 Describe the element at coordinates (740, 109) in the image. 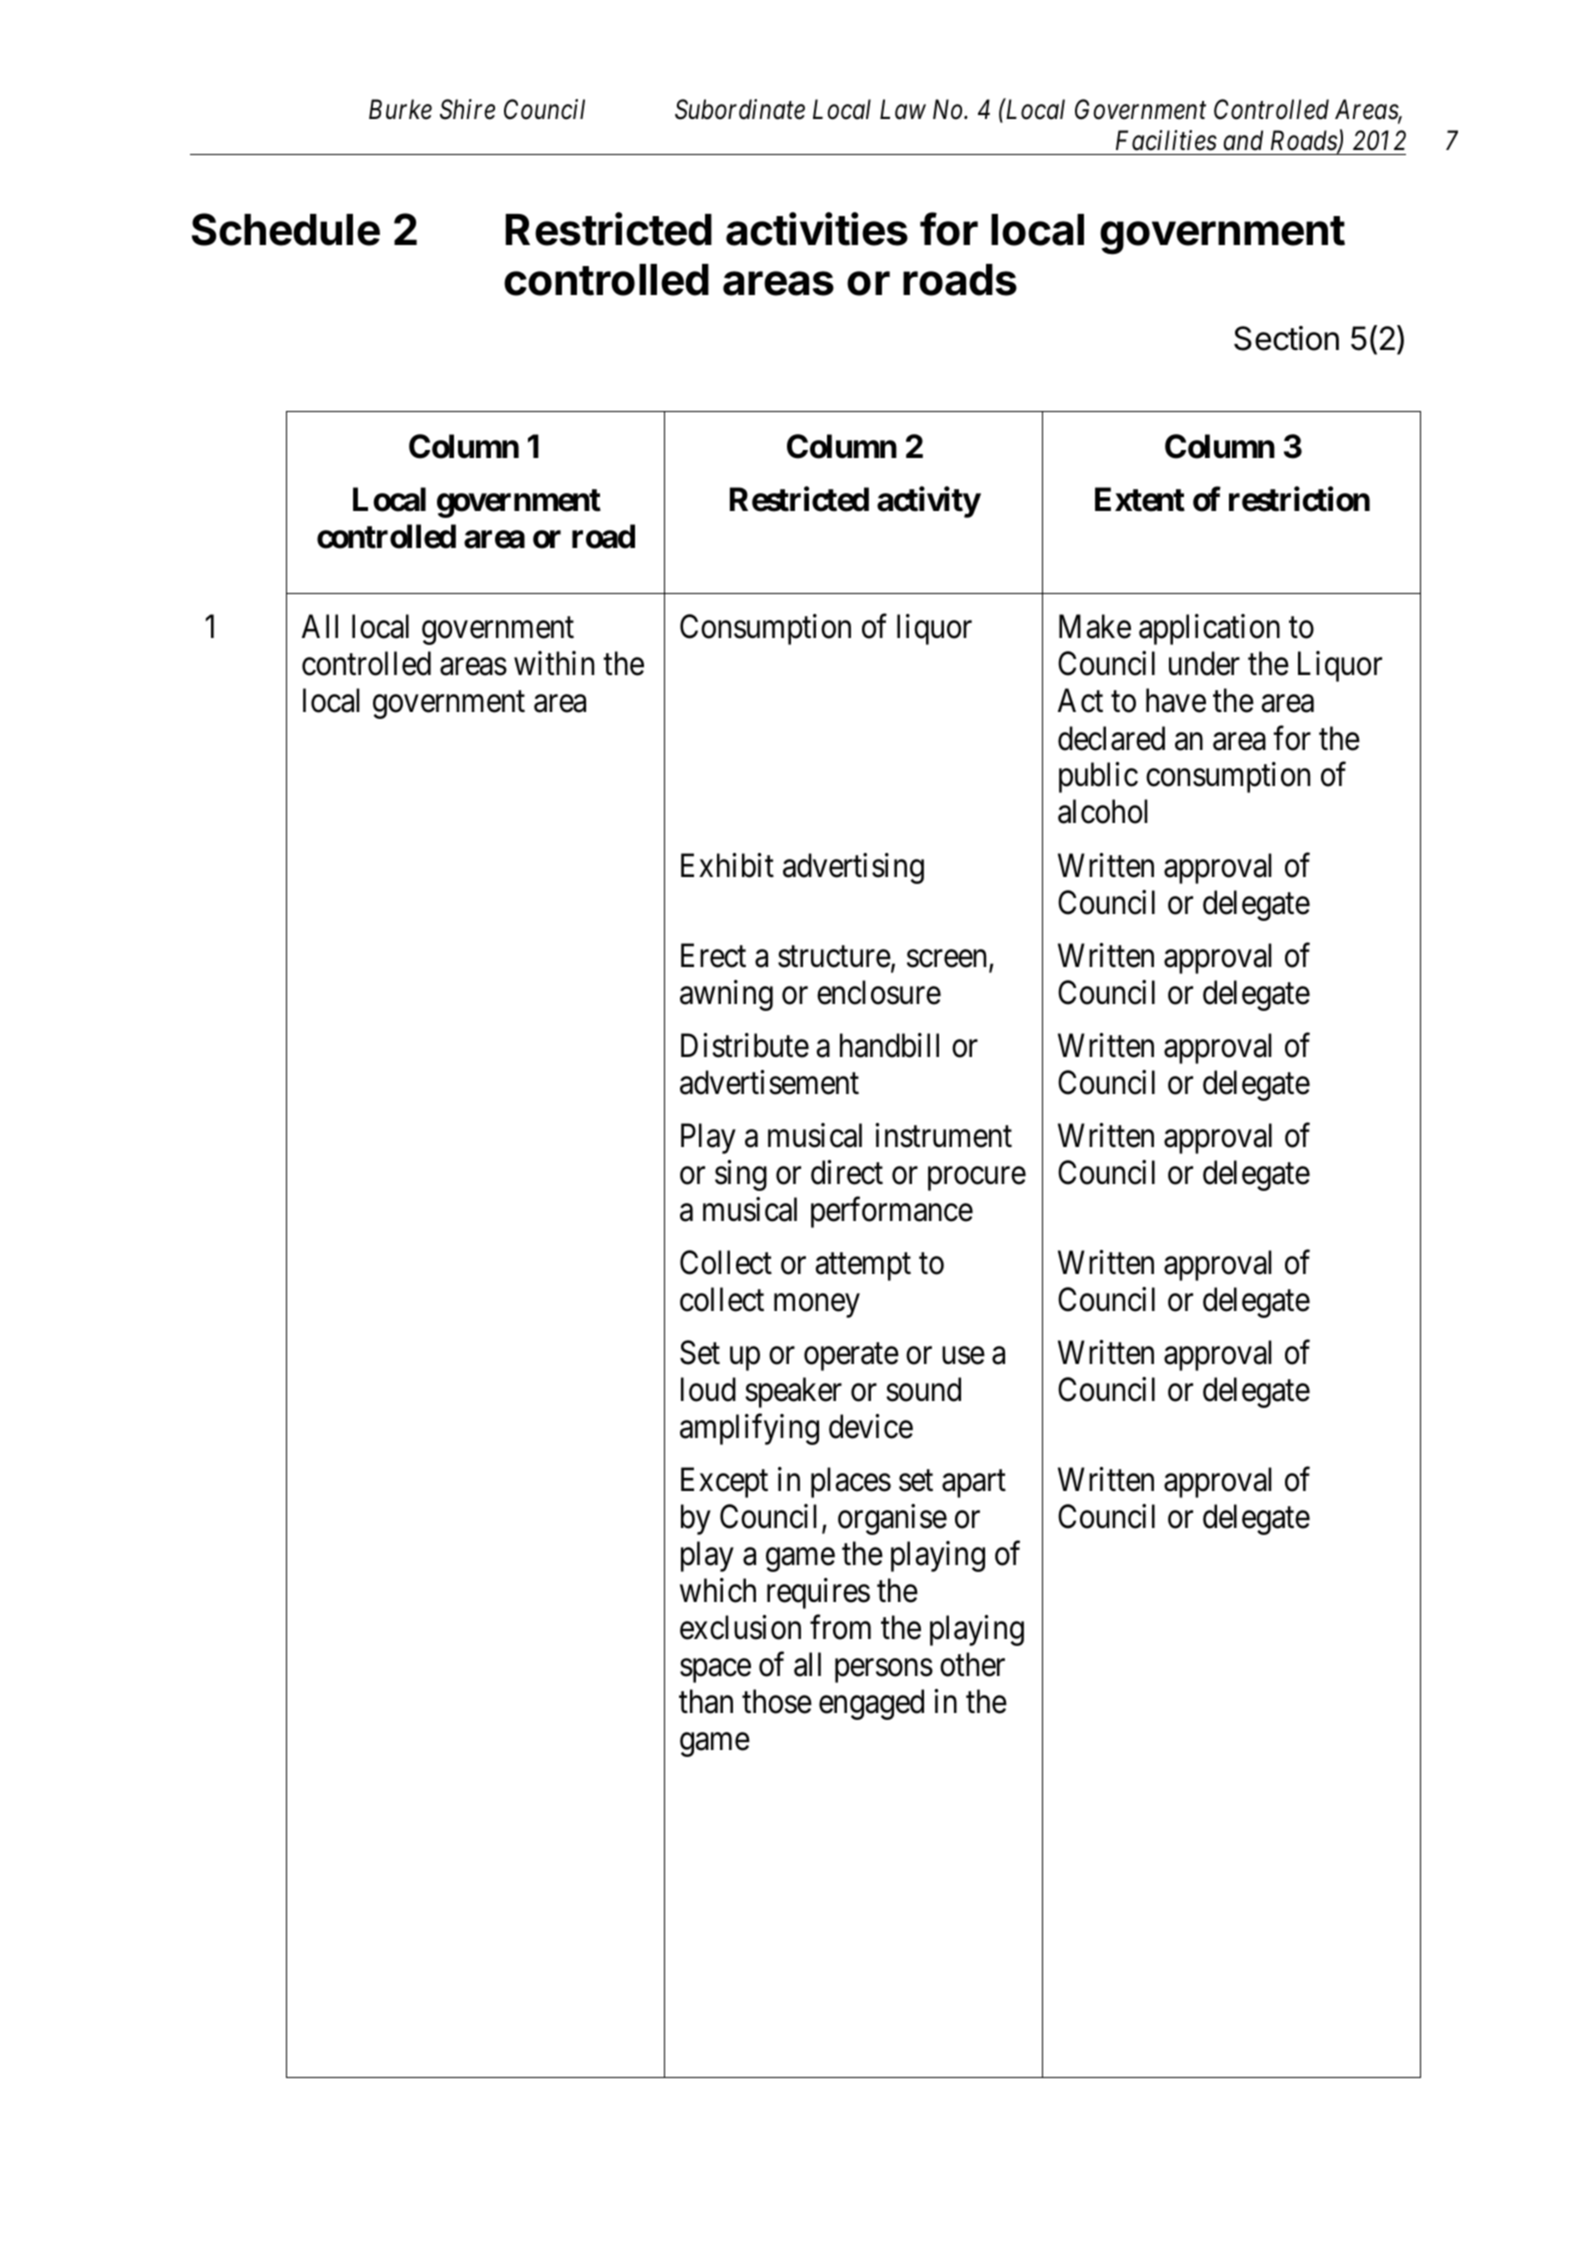

I see `Subordinate` at that location.
